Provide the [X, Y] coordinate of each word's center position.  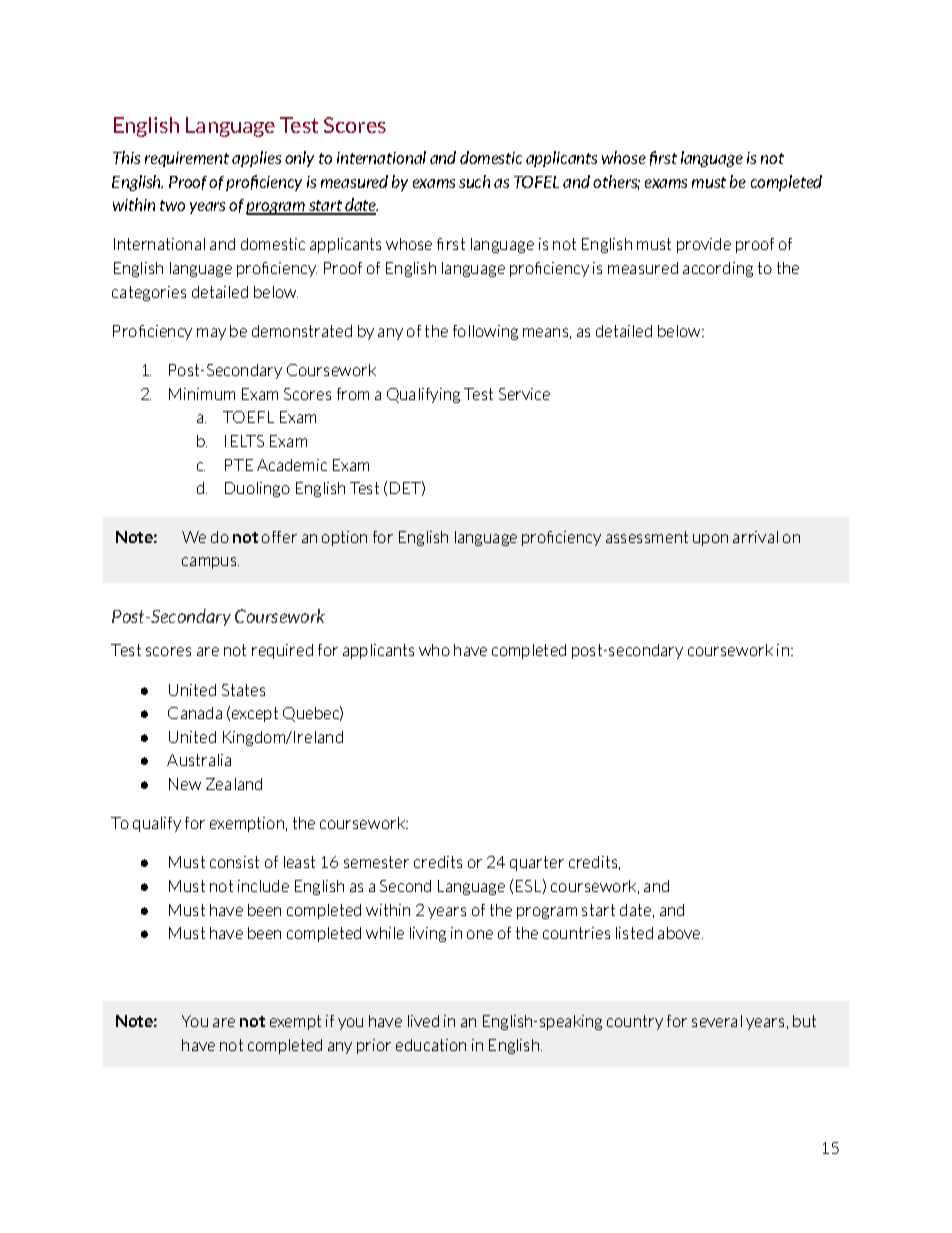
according [718, 269]
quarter [537, 863]
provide [704, 245]
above [680, 933]
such [474, 181]
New [185, 784]
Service [524, 394]
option [344, 538]
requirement [187, 159]
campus [210, 563]
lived [423, 1021]
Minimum [202, 394]
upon [710, 540]
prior [374, 1046]
